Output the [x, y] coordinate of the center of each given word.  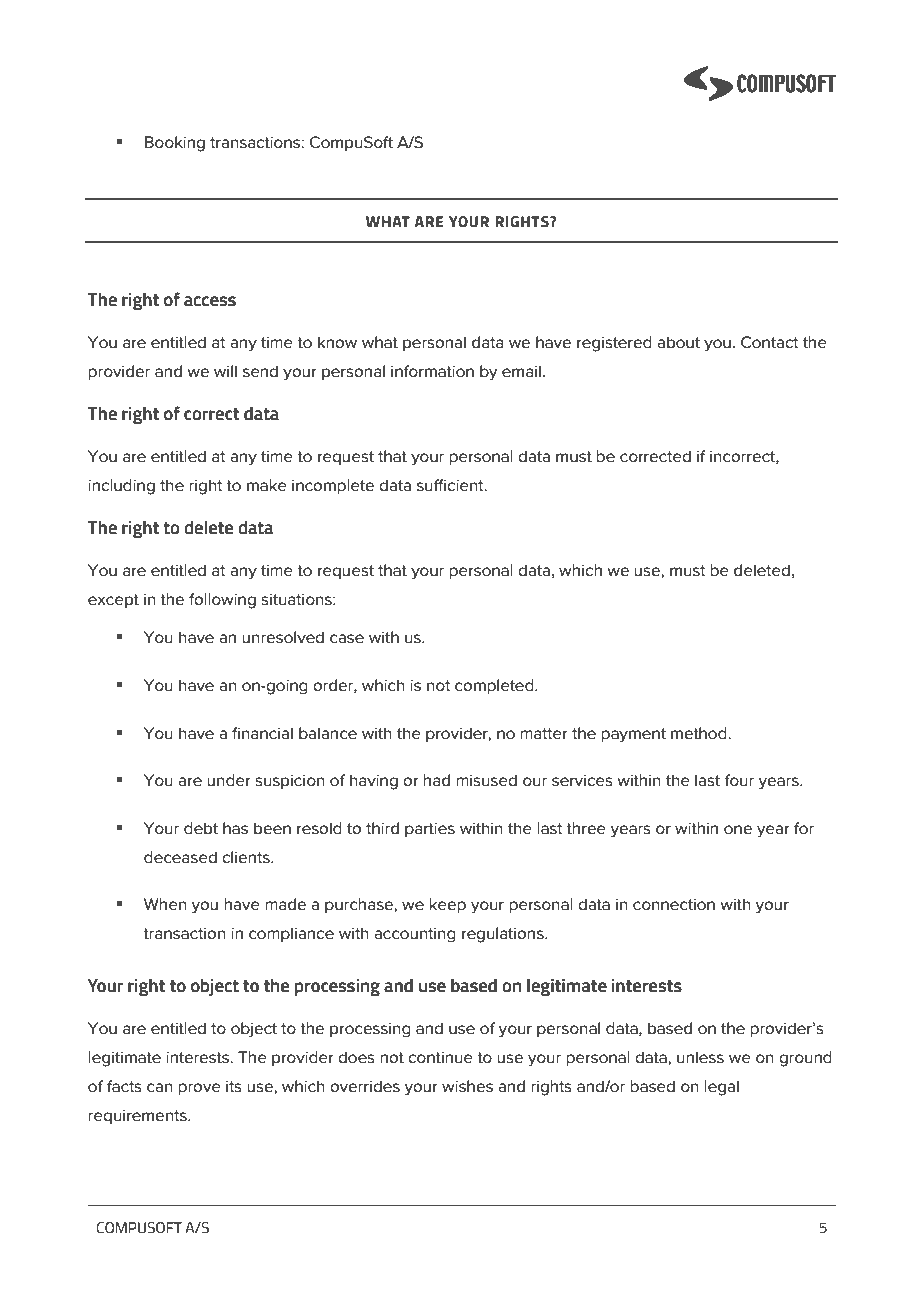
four [739, 780]
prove [200, 1089]
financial [262, 733]
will [225, 371]
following [222, 601]
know [337, 342]
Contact [770, 342]
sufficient [451, 485]
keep [448, 905]
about [678, 342]
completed [495, 686]
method [700, 733]
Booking [175, 144]
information [432, 371]
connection [674, 904]
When [165, 904]
